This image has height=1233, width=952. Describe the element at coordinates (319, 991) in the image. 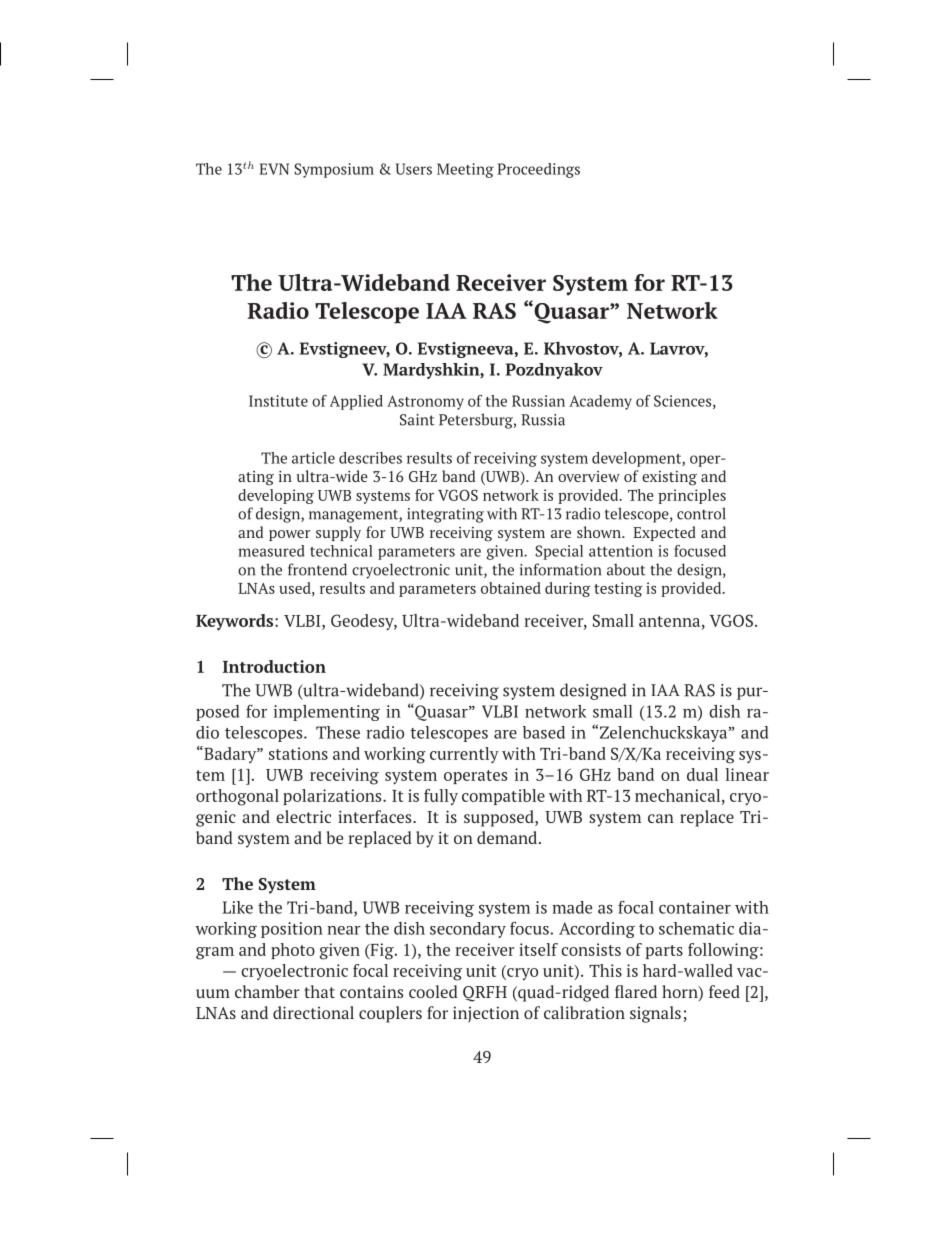

I see `that` at that location.
